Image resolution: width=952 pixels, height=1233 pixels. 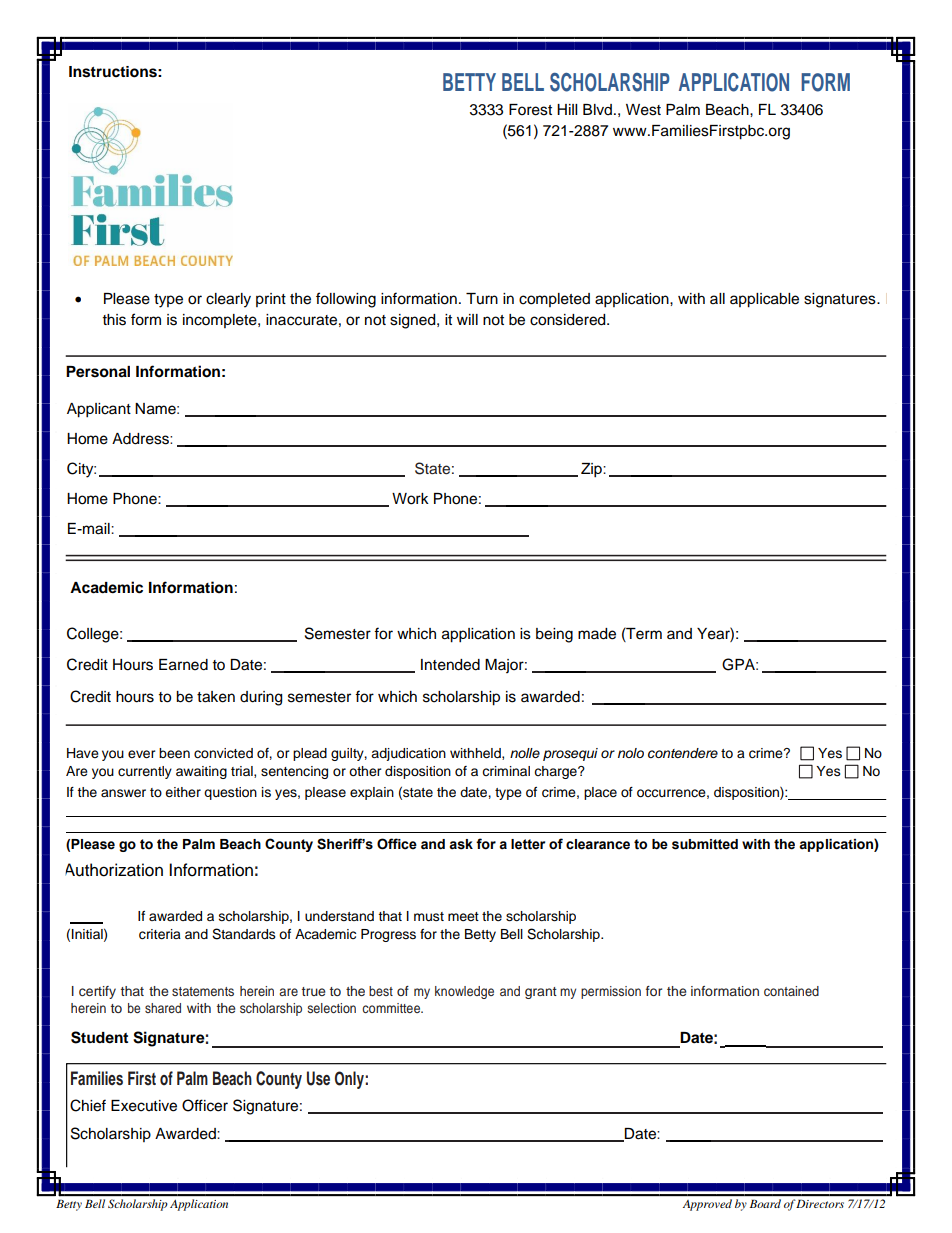 What do you see at coordinates (350, 1080) in the screenshot?
I see `Only` at bounding box center [350, 1080].
